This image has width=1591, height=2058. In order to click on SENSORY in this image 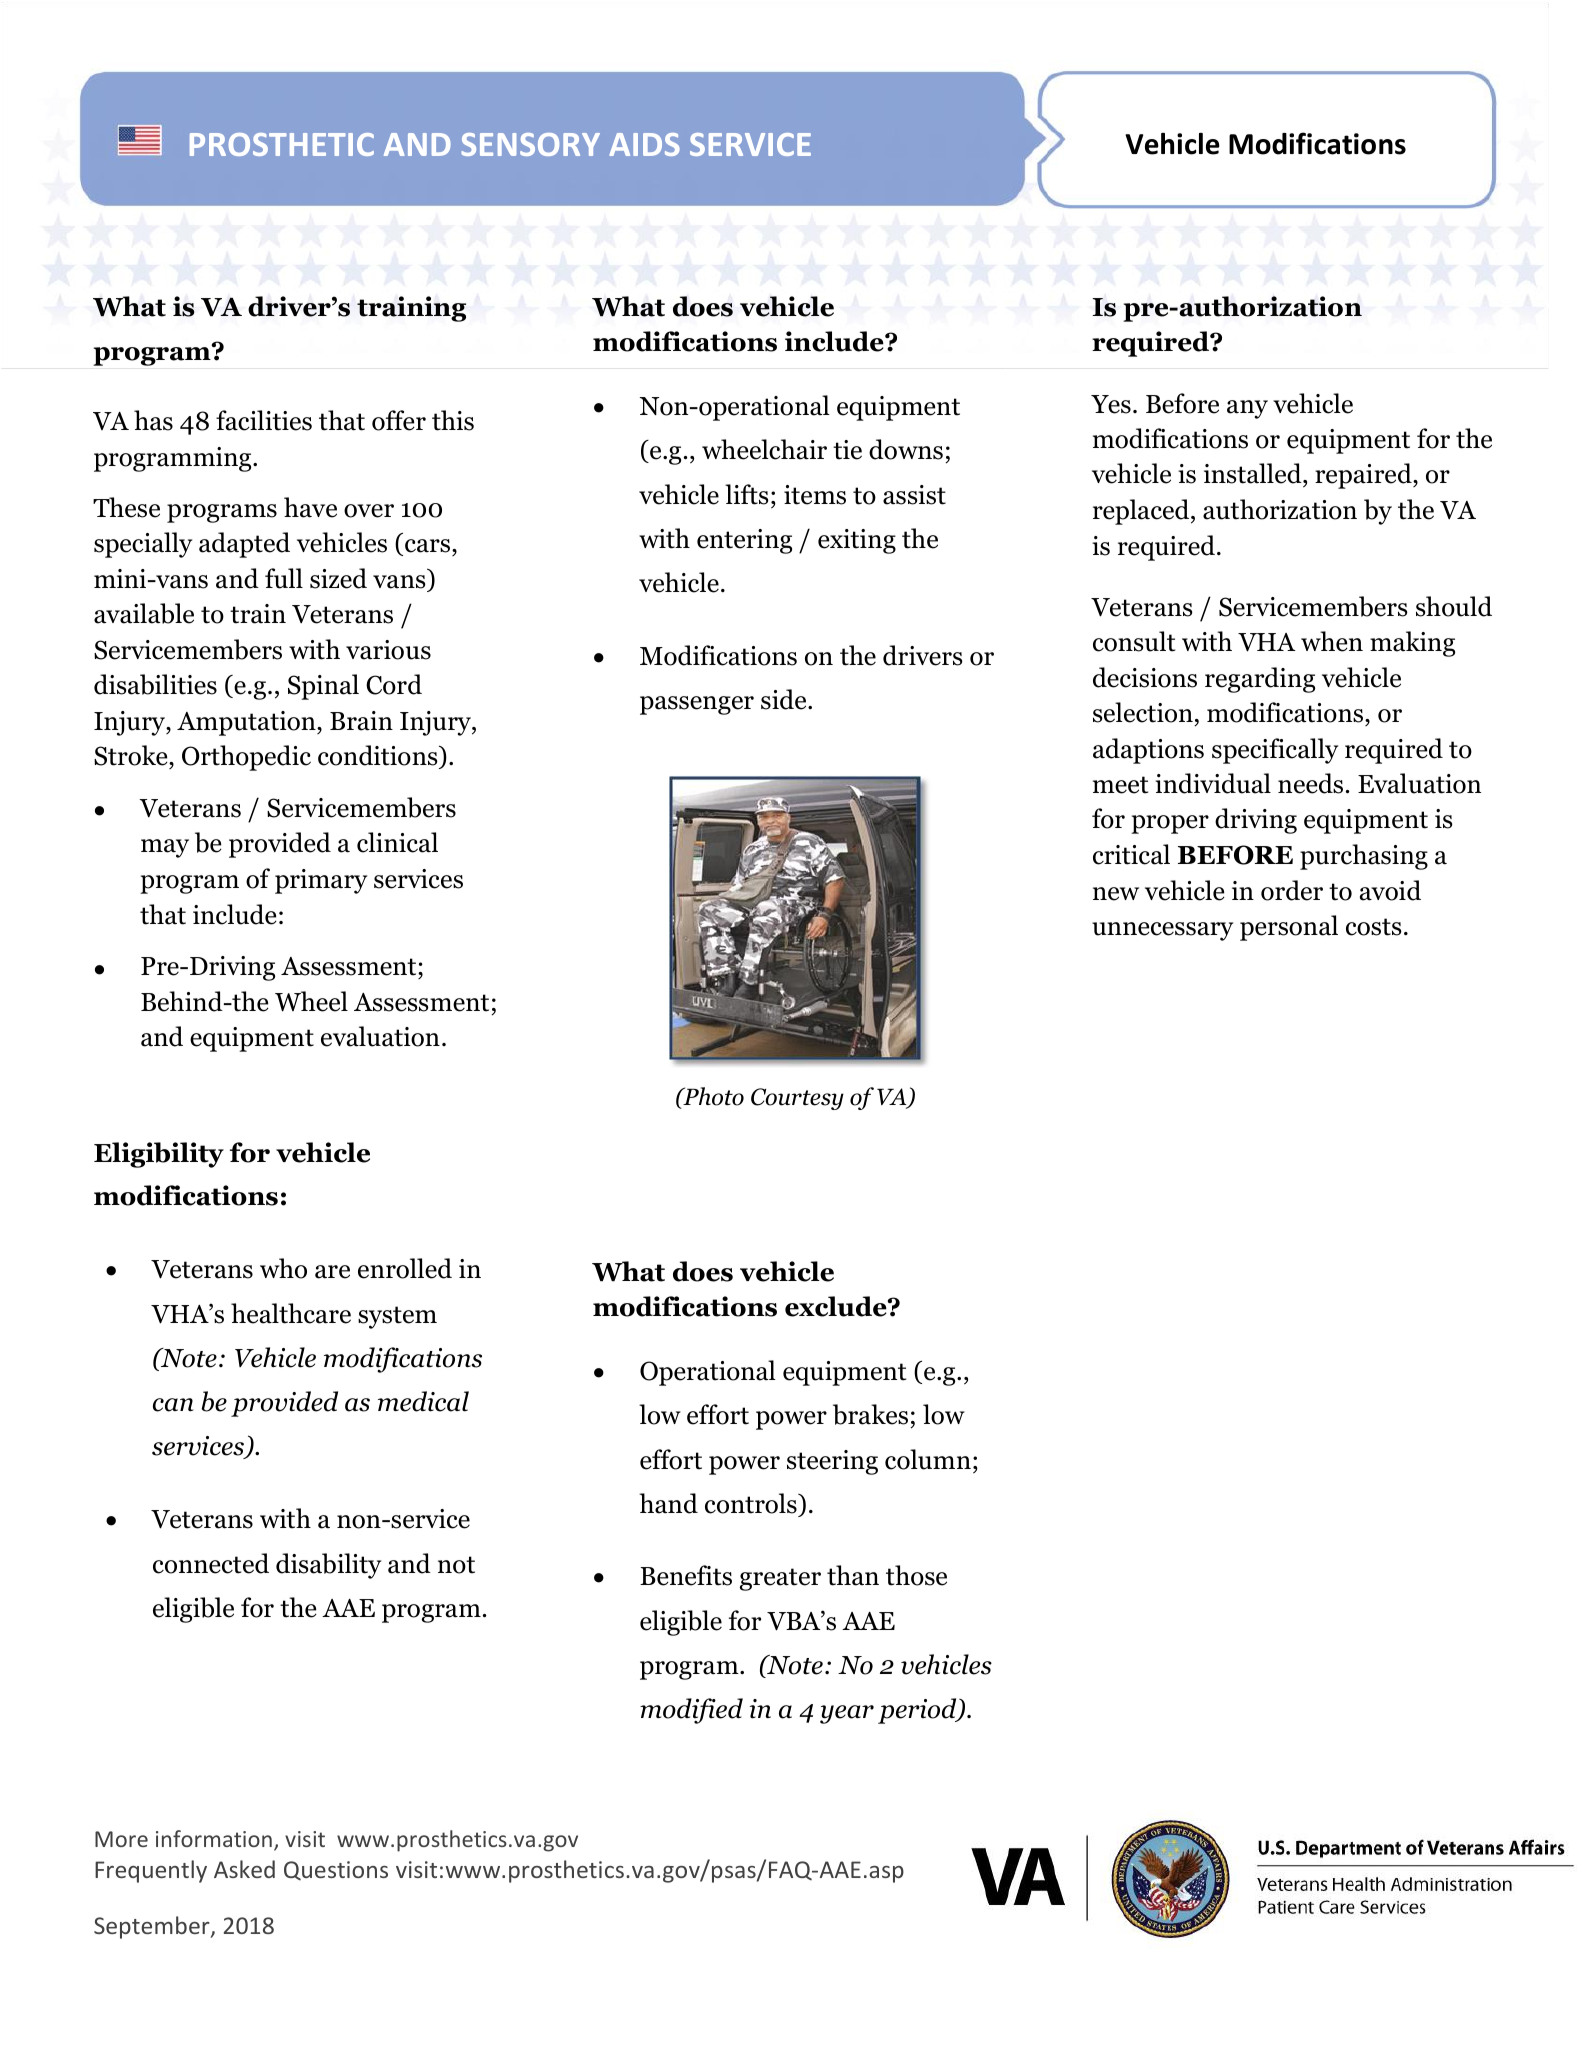, I will do `click(530, 144)`.
